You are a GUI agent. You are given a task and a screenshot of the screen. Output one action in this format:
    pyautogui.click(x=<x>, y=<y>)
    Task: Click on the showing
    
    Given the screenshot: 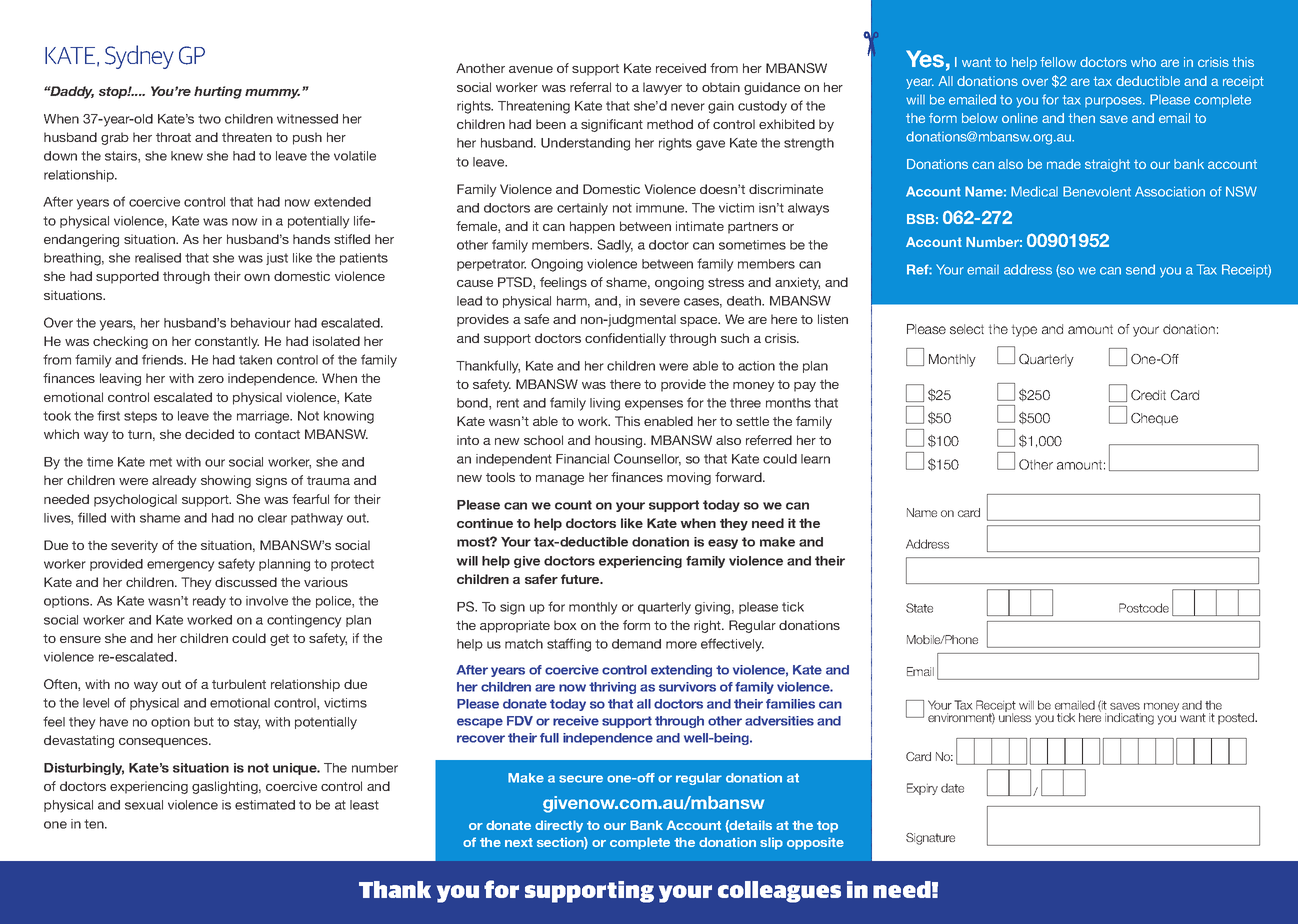 What is the action you would take?
    pyautogui.click(x=226, y=481)
